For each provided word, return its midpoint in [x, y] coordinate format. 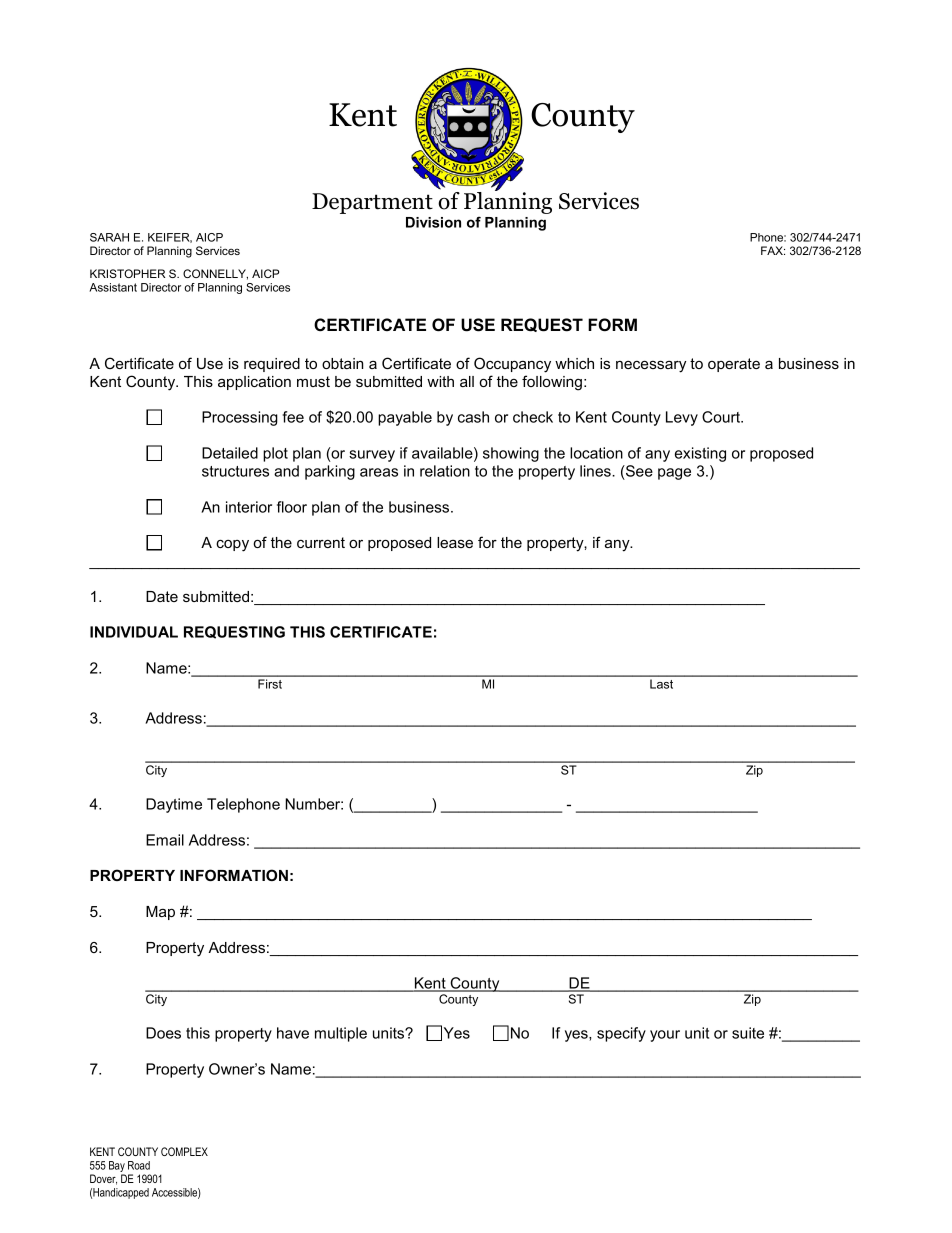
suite [748, 1033]
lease [455, 542]
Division [433, 222]
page [674, 474]
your [665, 1036]
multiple [341, 1034]
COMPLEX [184, 1151]
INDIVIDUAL [134, 632]
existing [700, 454]
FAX [773, 250]
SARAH [109, 237]
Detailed [230, 453]
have [293, 1033]
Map [160, 913]
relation [445, 471]
